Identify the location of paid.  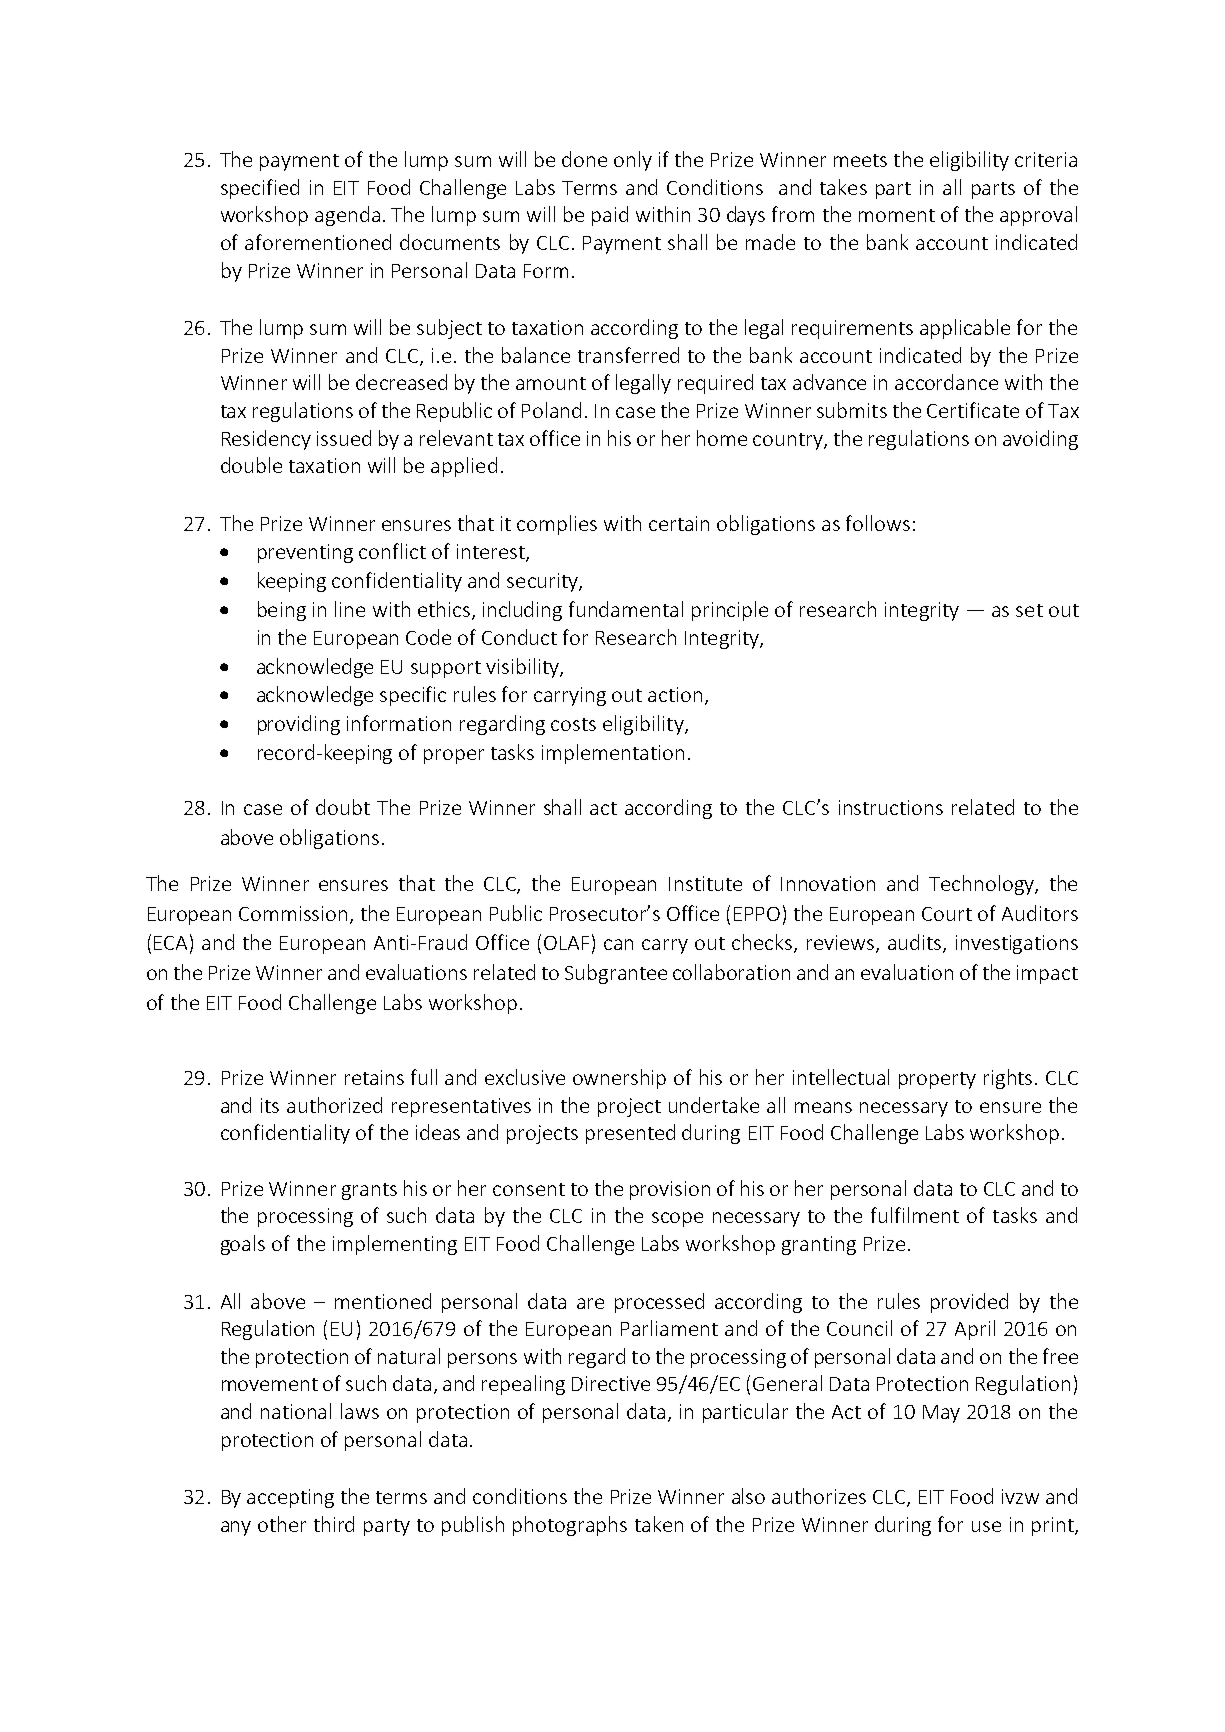
(610, 216).
